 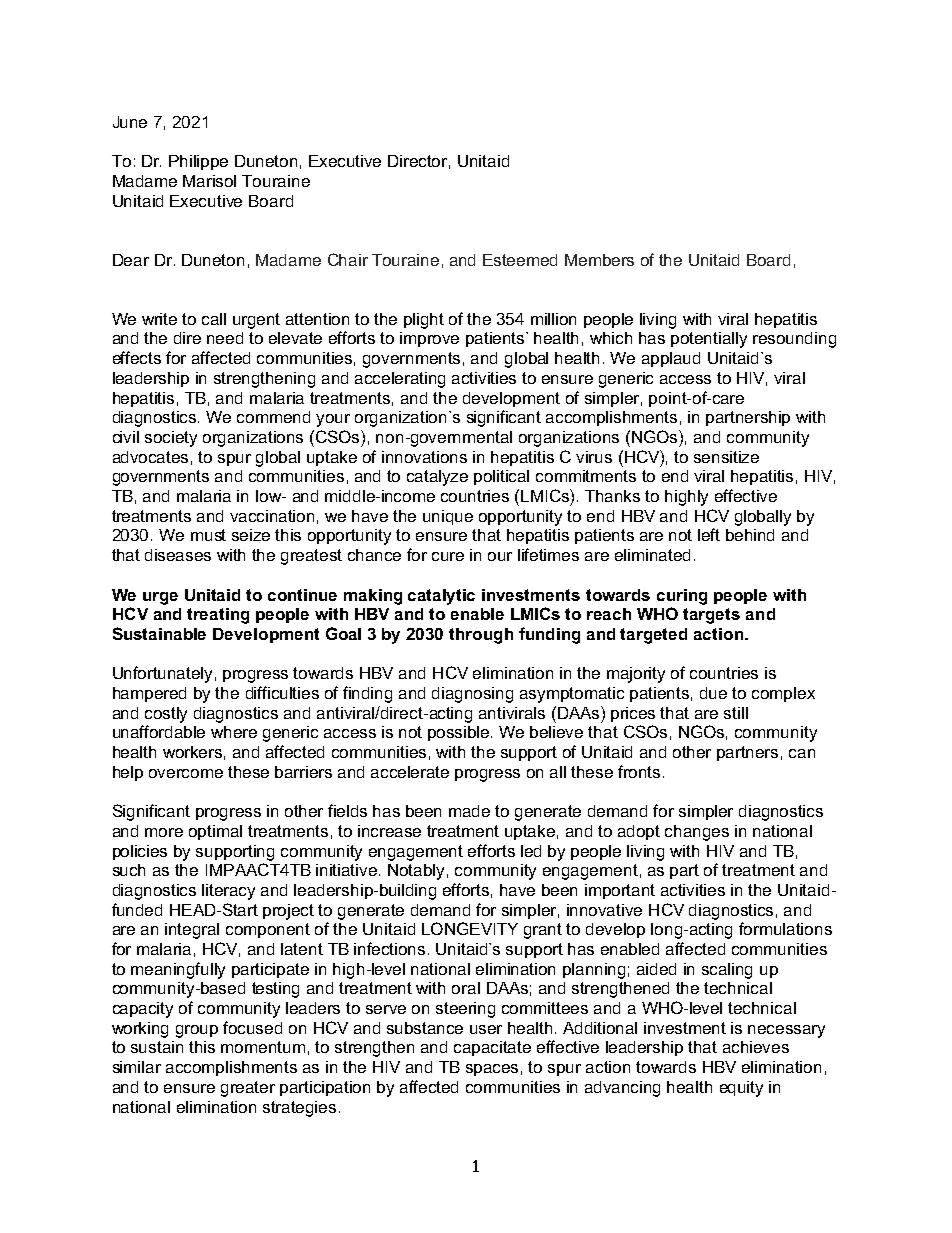 I want to click on greater, so click(x=248, y=1089).
